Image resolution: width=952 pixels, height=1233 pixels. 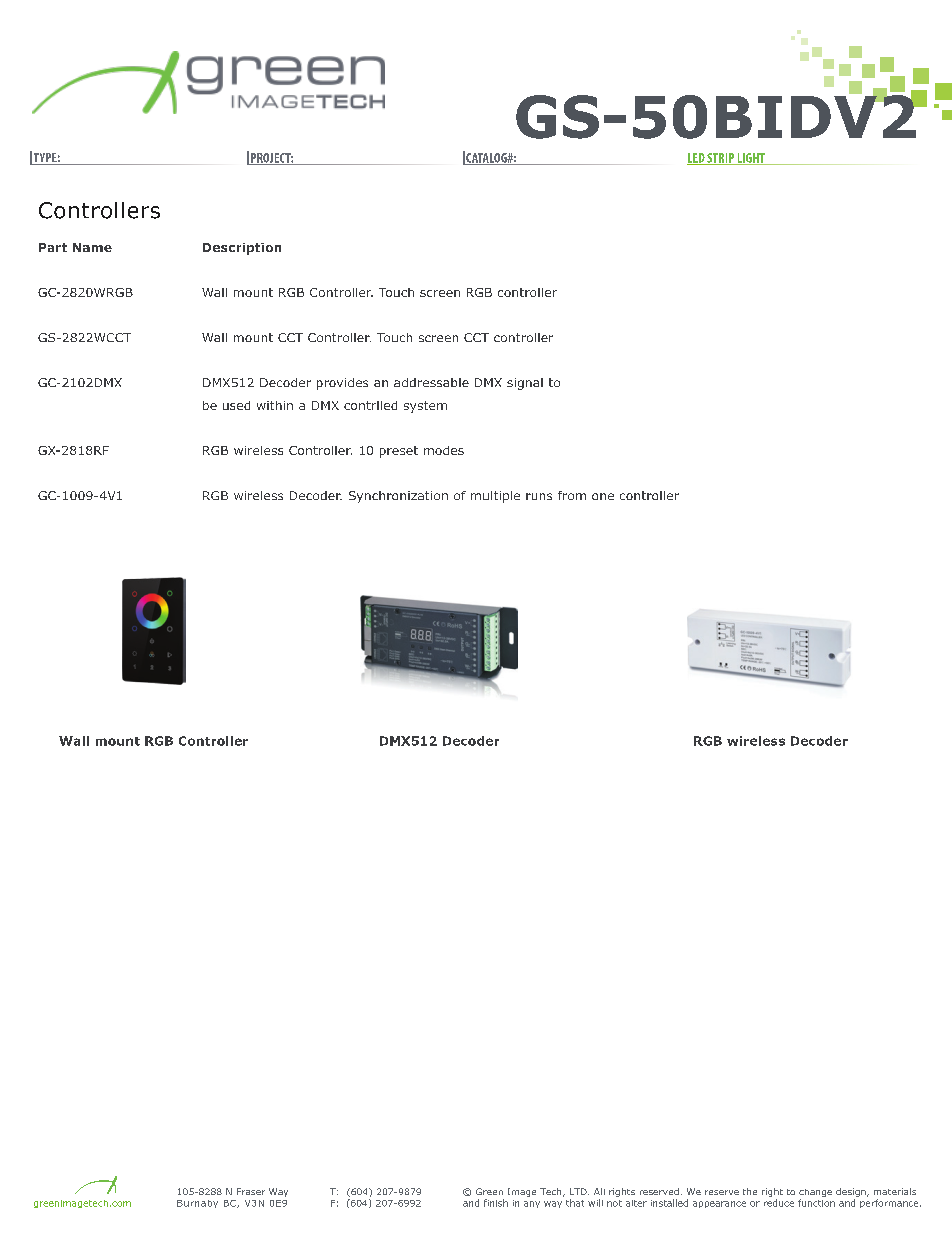 I want to click on LTD, so click(x=579, y=1191).
